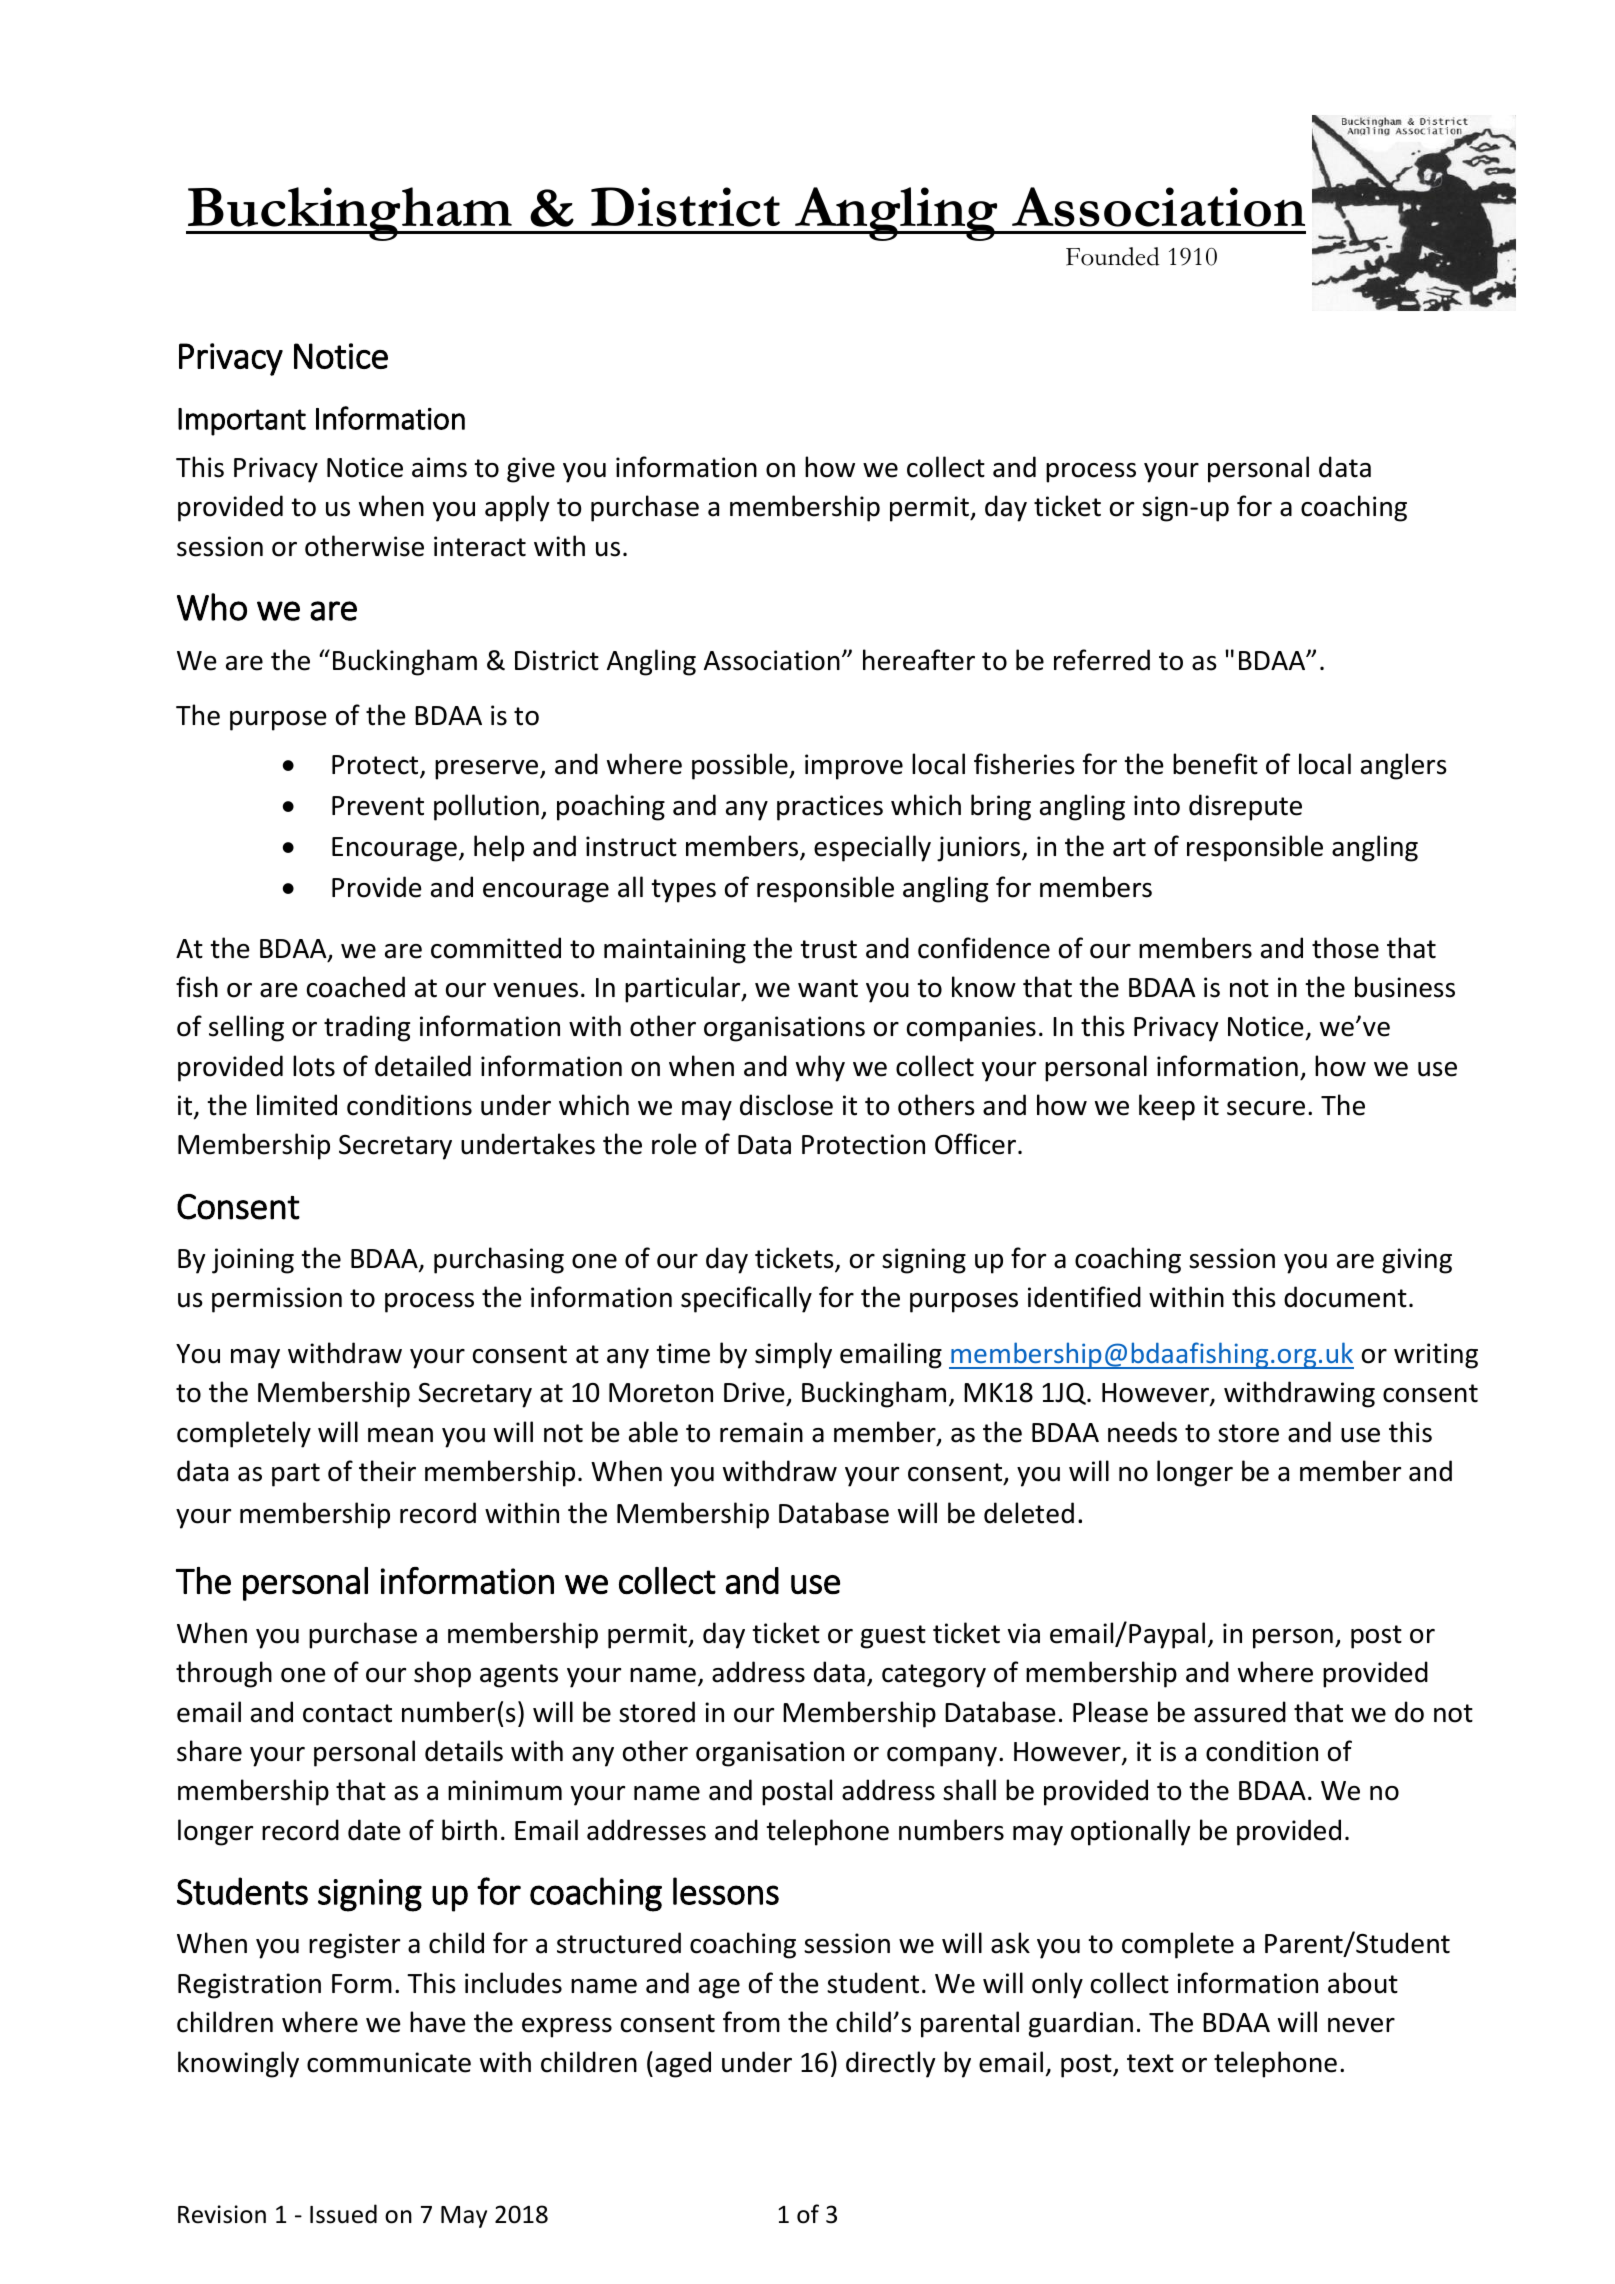 The image size is (1615, 2284). What do you see at coordinates (1345, 1297) in the document?
I see `document` at bounding box center [1345, 1297].
